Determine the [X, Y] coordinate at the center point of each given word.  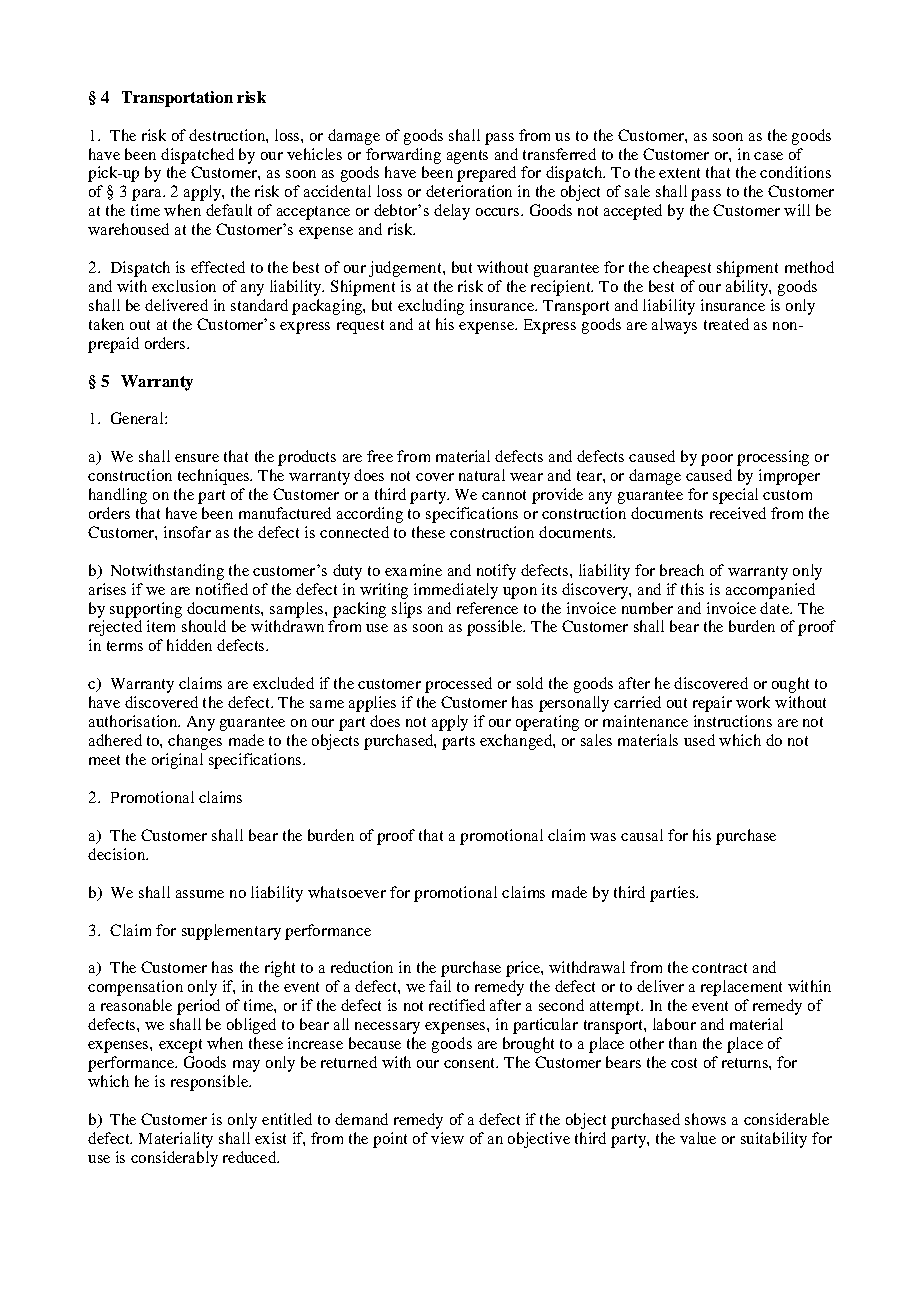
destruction [228, 135]
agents [467, 157]
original [177, 761]
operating [547, 723]
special [735, 496]
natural [482, 475]
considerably [174, 1159]
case [768, 156]
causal [642, 835]
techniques [214, 477]
